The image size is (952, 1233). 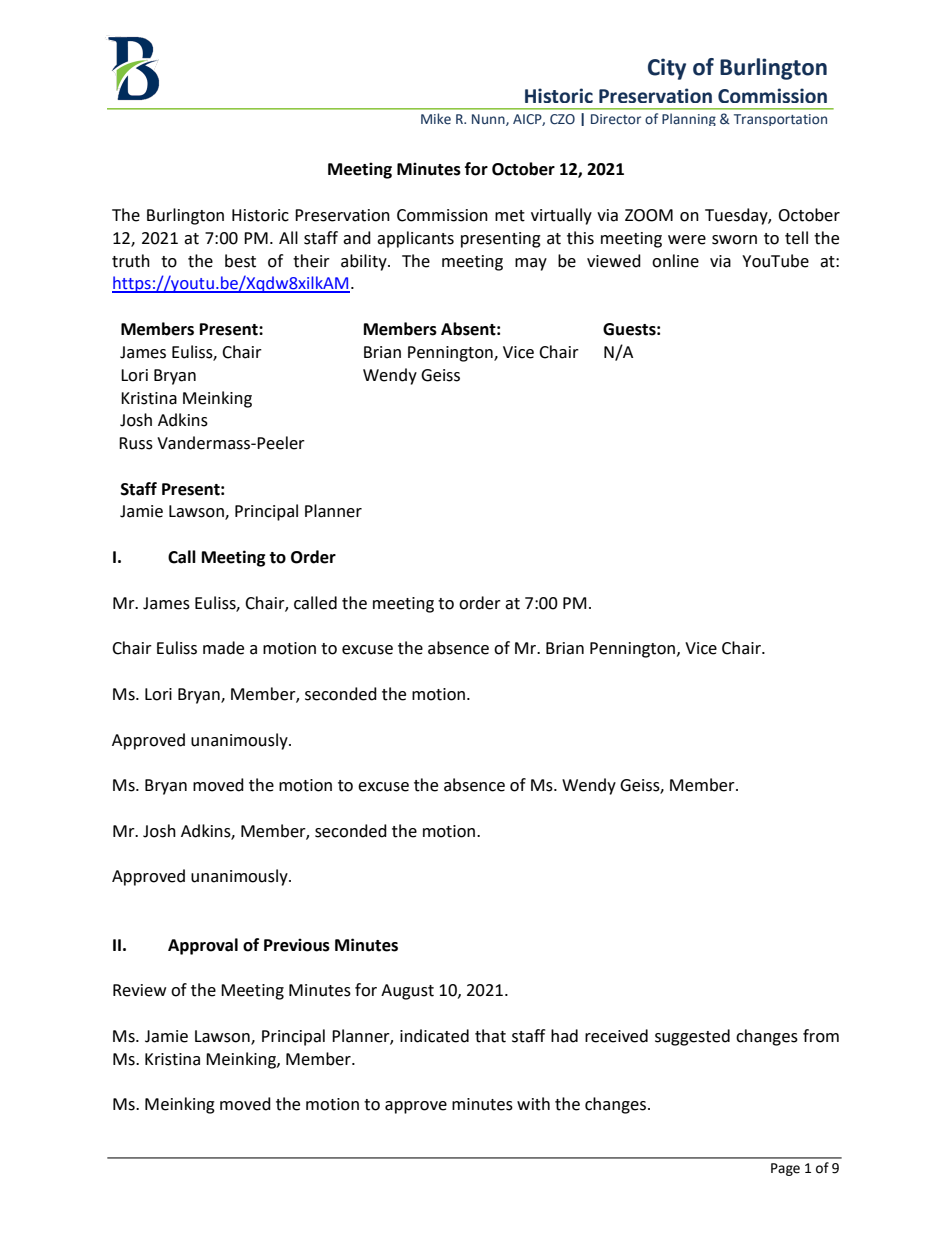 I want to click on viewed, so click(x=614, y=261).
